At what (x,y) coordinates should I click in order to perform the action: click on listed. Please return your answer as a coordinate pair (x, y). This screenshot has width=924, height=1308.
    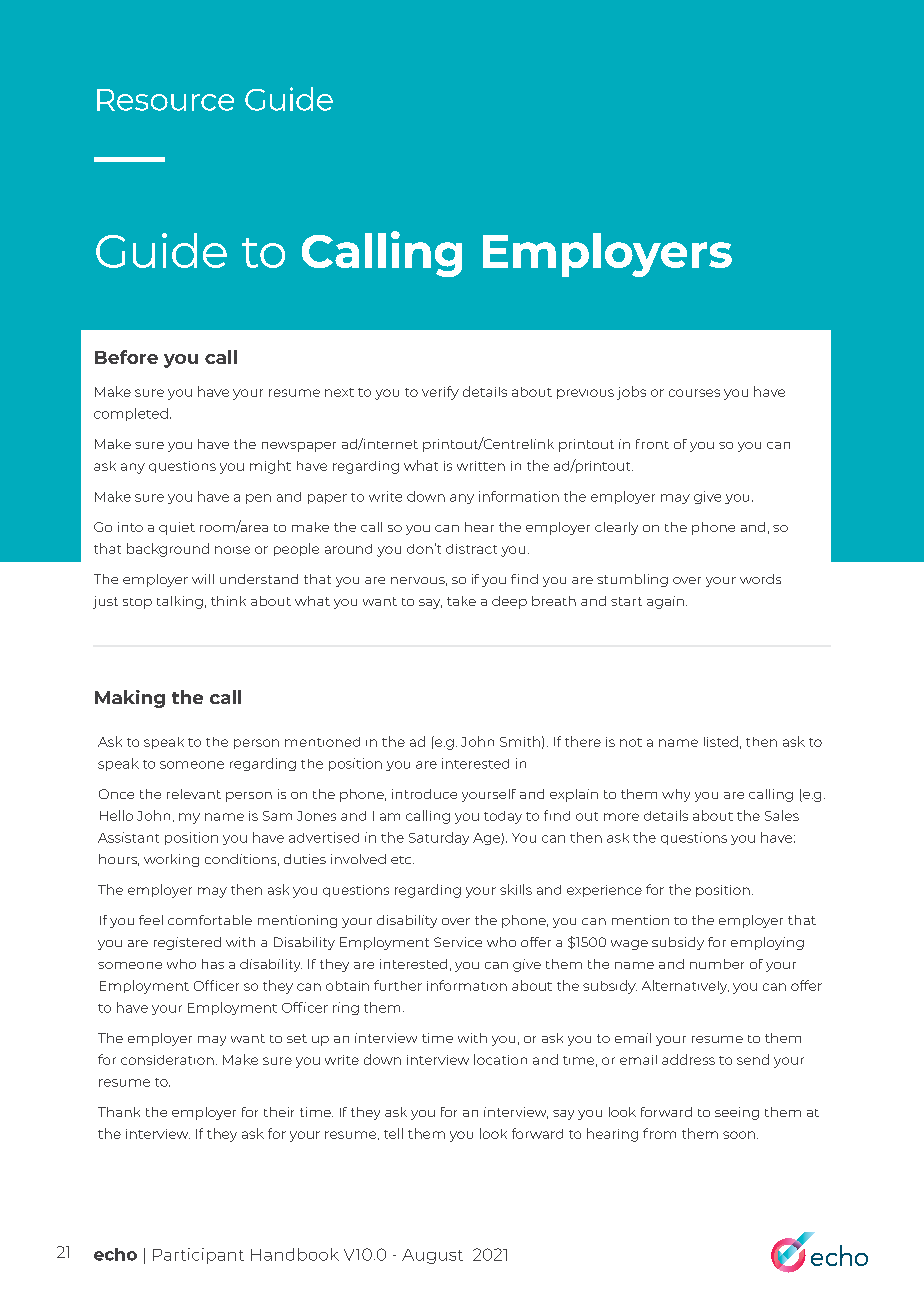
    Looking at the image, I should click on (721, 741).
